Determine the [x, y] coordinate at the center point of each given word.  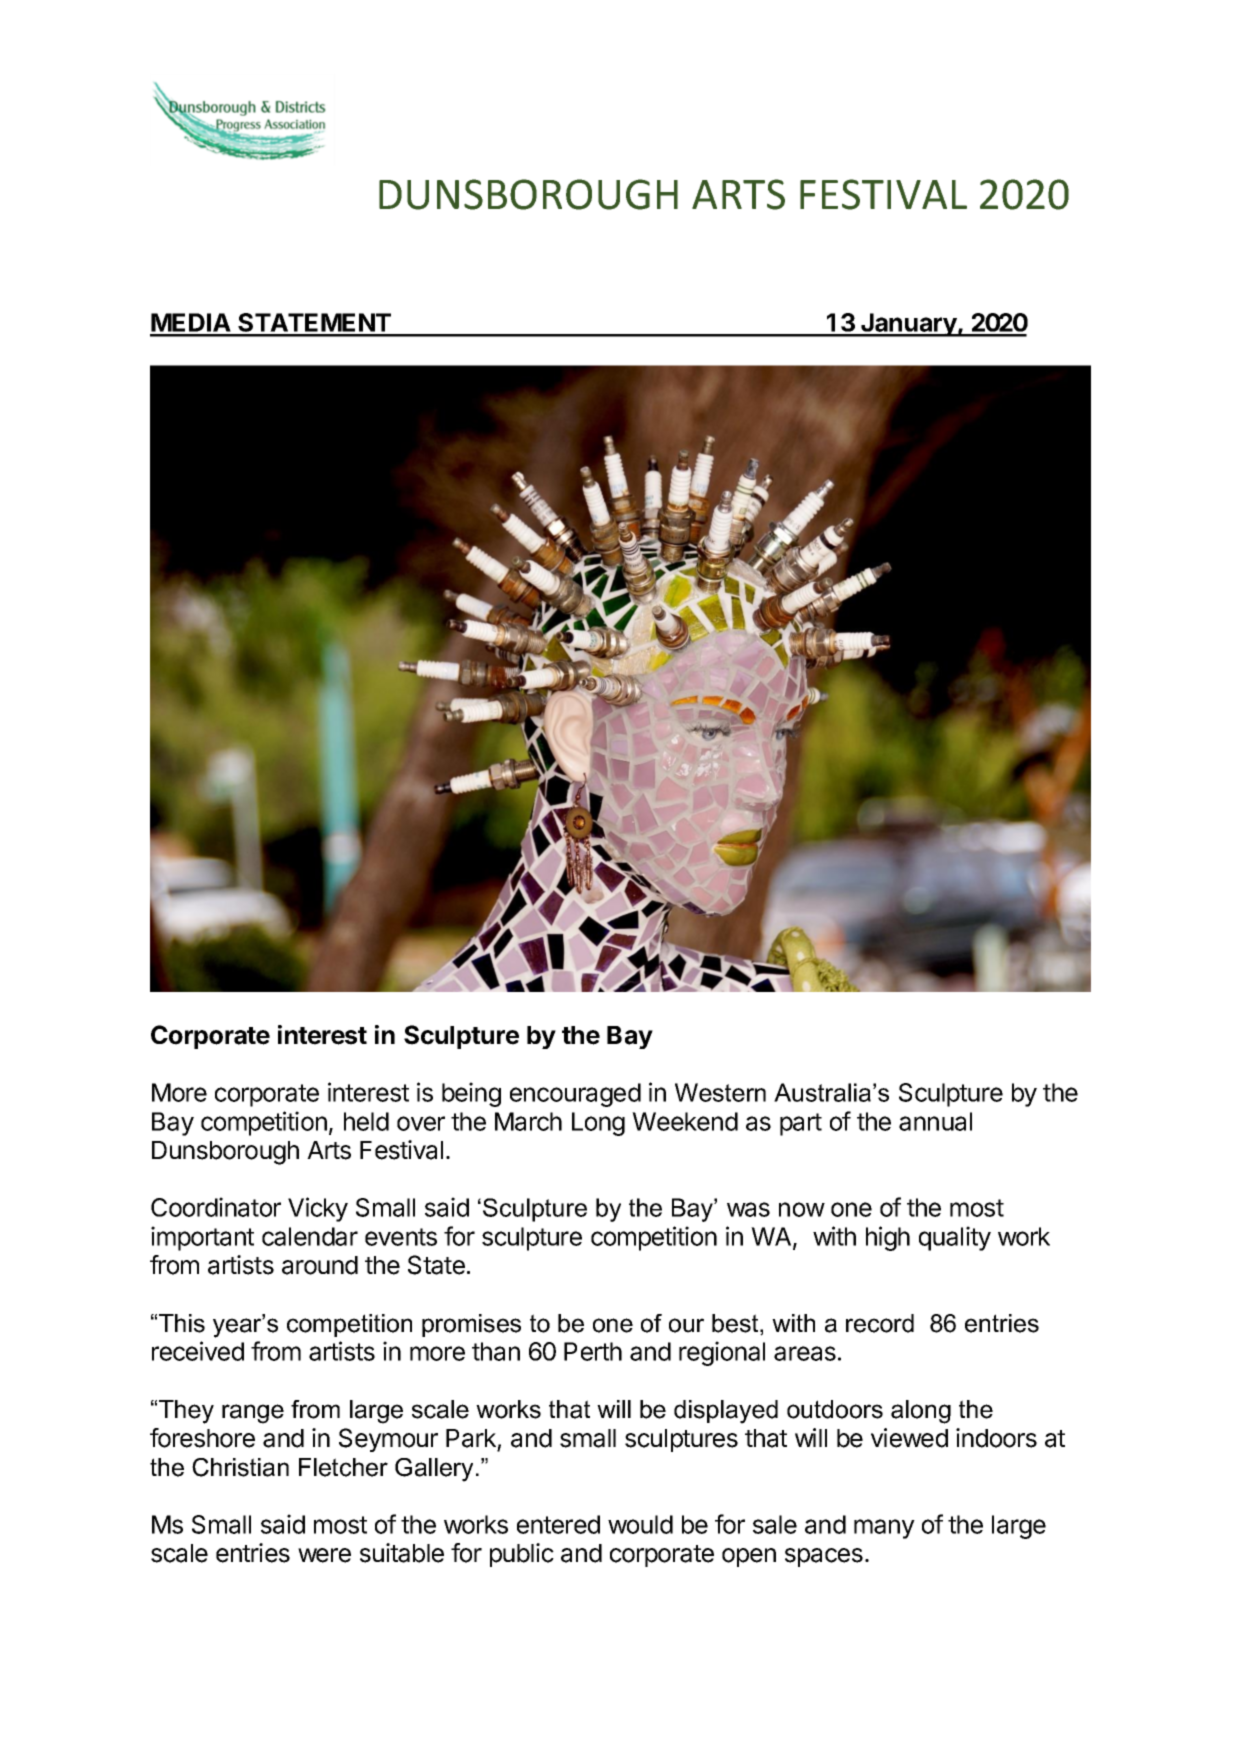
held [366, 1121]
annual [935, 1121]
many [884, 1529]
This [182, 1323]
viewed [909, 1438]
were [324, 1555]
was [748, 1209]
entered [558, 1524]
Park [471, 1438]
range [253, 1414]
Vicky [318, 1209]
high [888, 1238]
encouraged [575, 1095]
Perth [593, 1351]
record [880, 1323]
